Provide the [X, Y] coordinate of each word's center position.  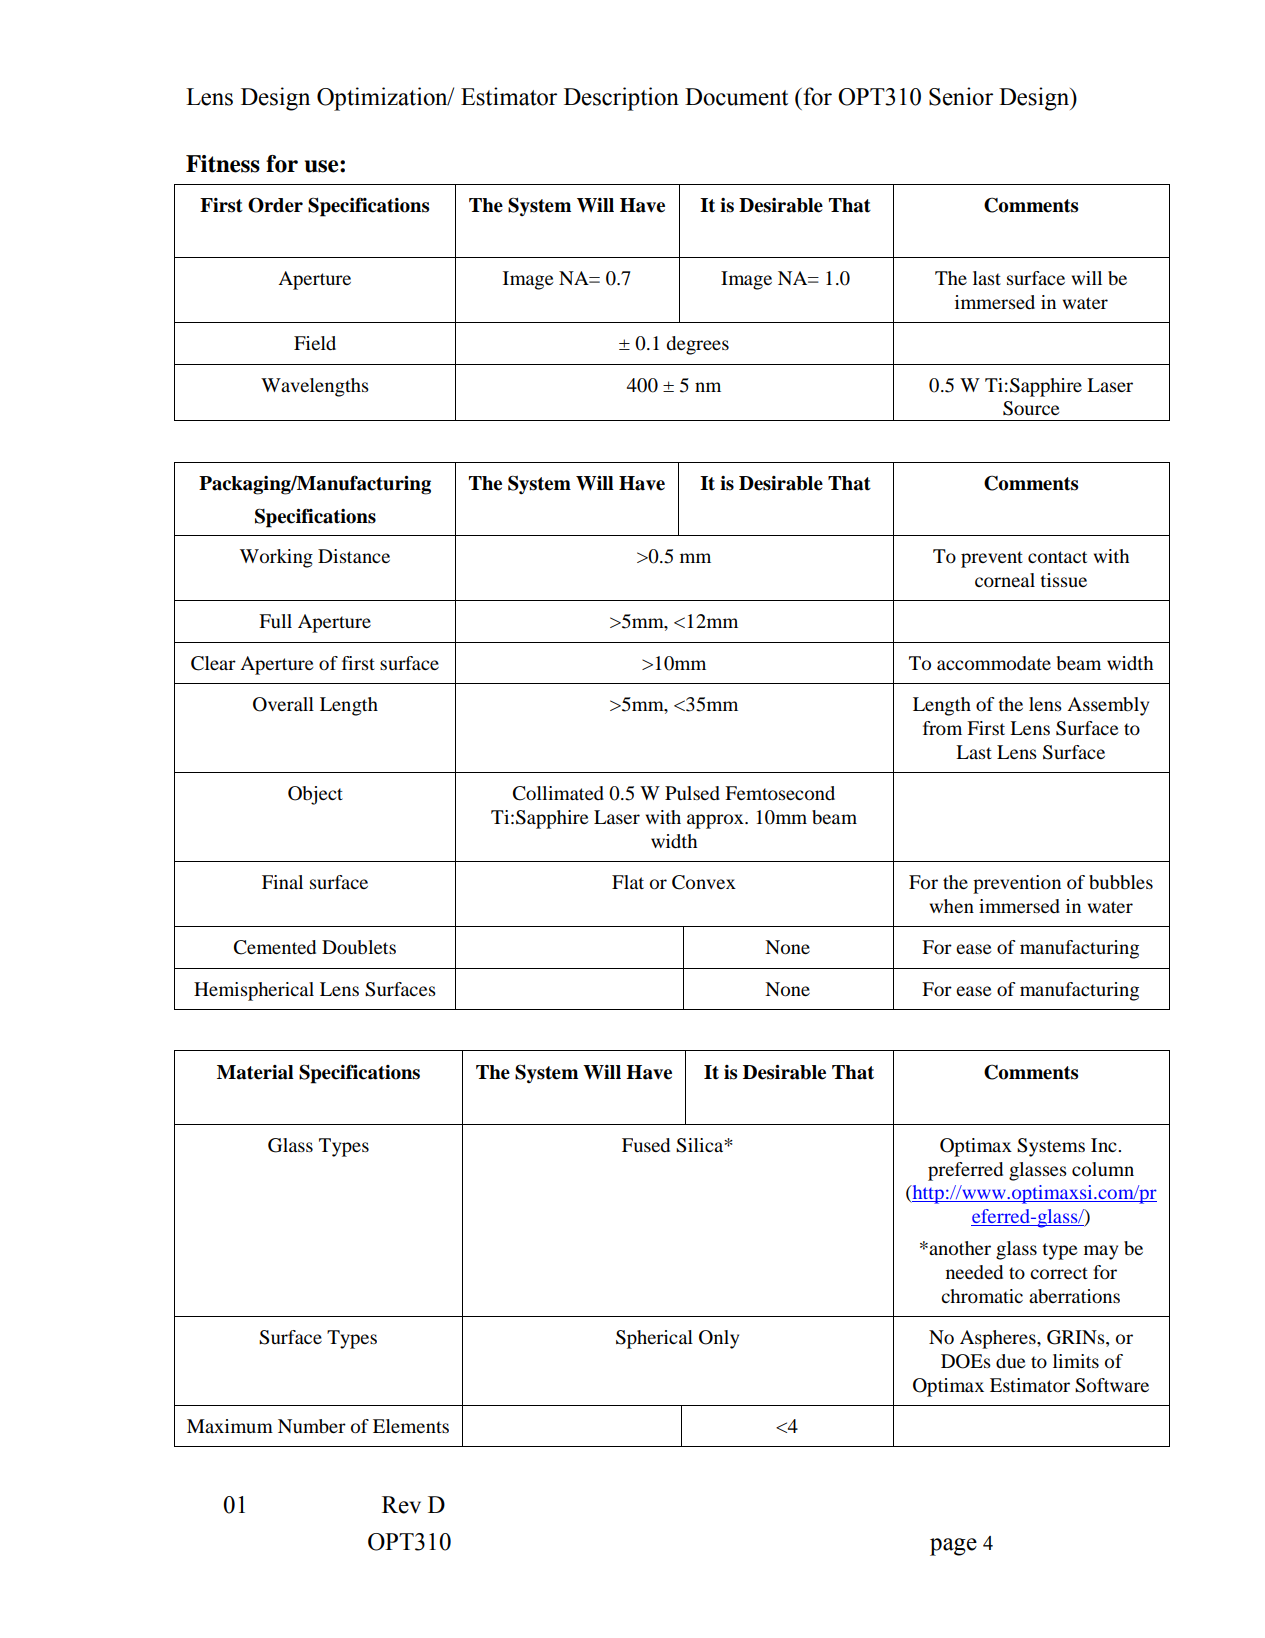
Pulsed [692, 793]
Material [255, 1072]
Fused [646, 1145]
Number [312, 1426]
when [952, 906]
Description [621, 99]
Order [275, 205]
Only [719, 1339]
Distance [354, 556]
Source [1031, 408]
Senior [961, 96]
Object [315, 795]
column [1103, 1169]
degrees [697, 345]
